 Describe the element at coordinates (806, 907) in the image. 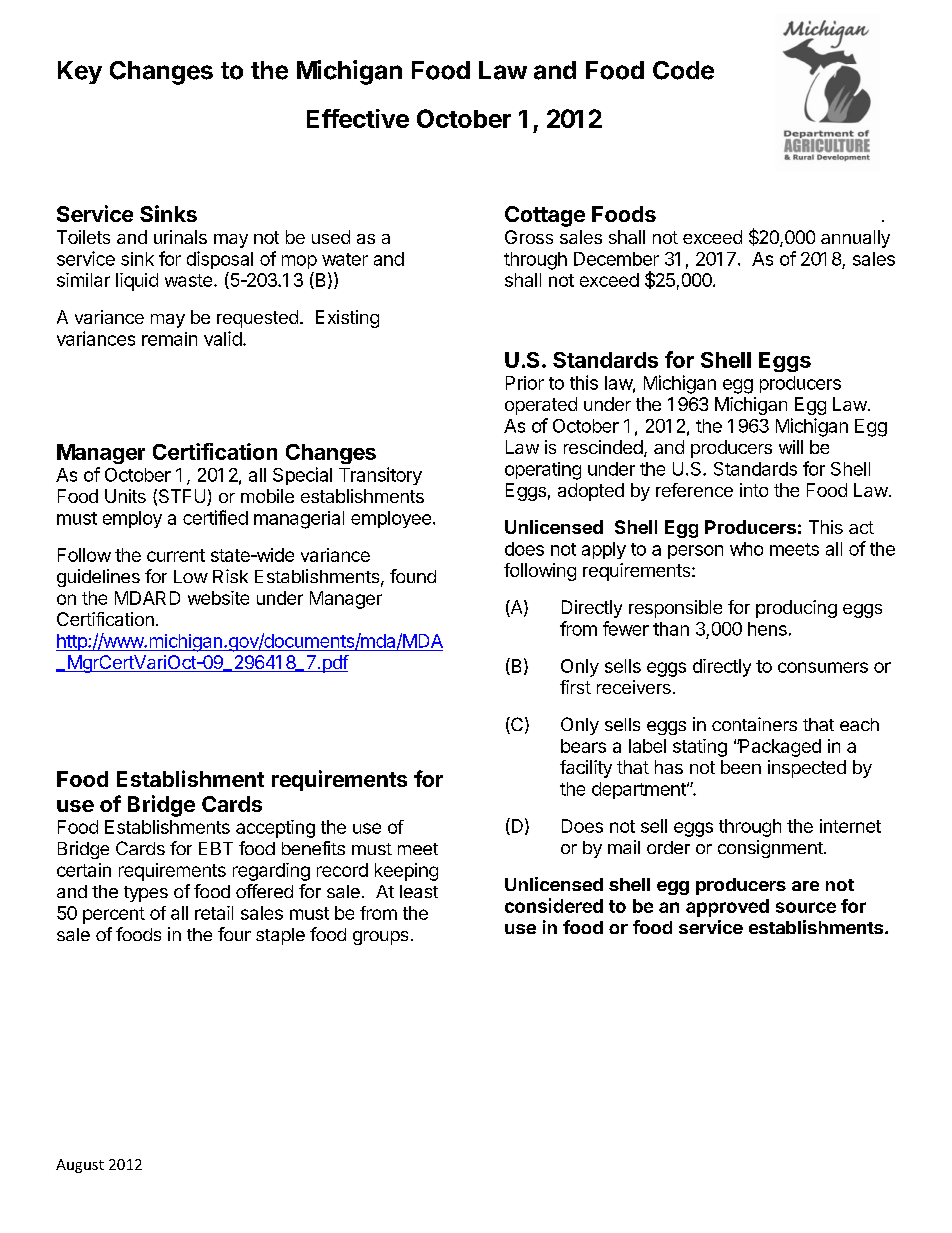

I see `source` at that location.
